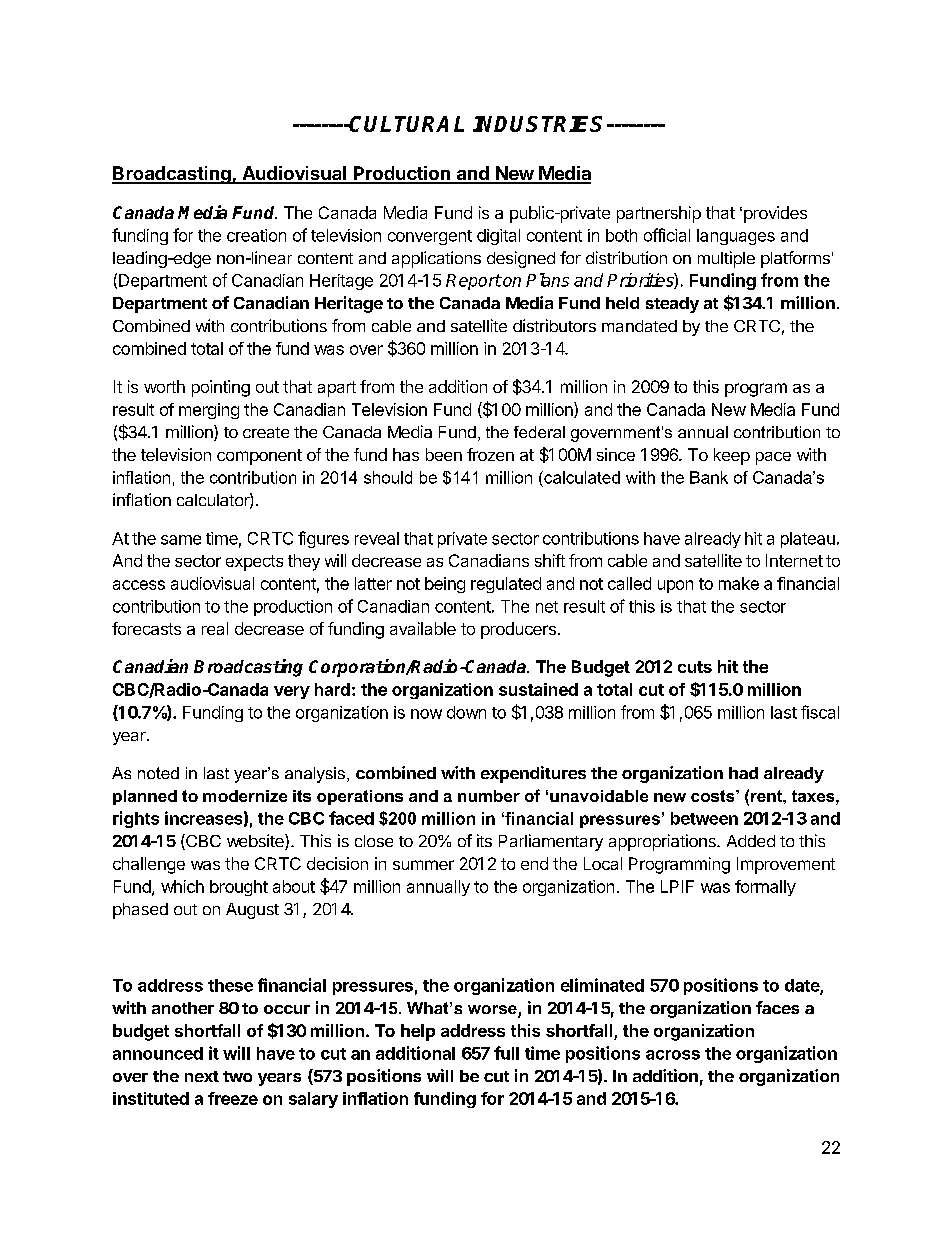 This screenshot has width=952, height=1233. Describe the element at coordinates (506, 1053) in the screenshot. I see `full` at that location.
